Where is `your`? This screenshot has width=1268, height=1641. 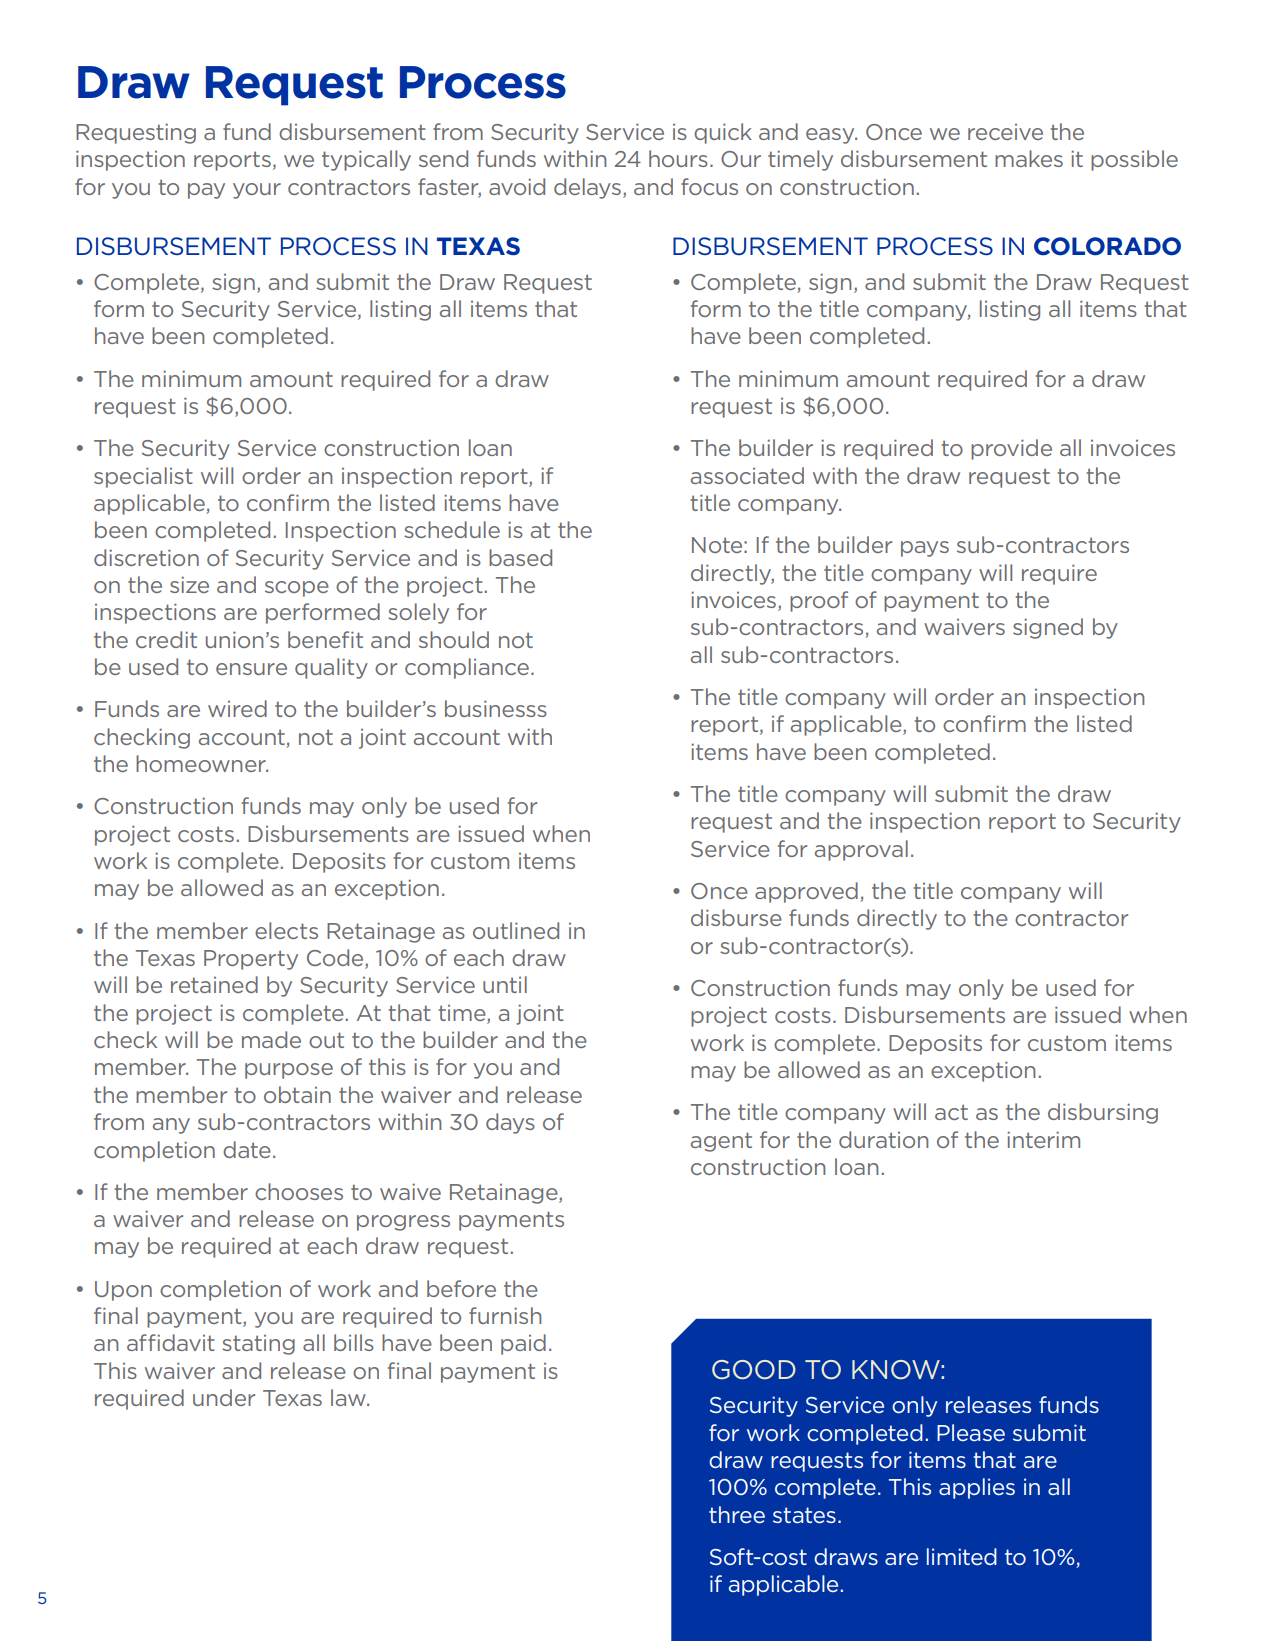 your is located at coordinates (257, 191).
